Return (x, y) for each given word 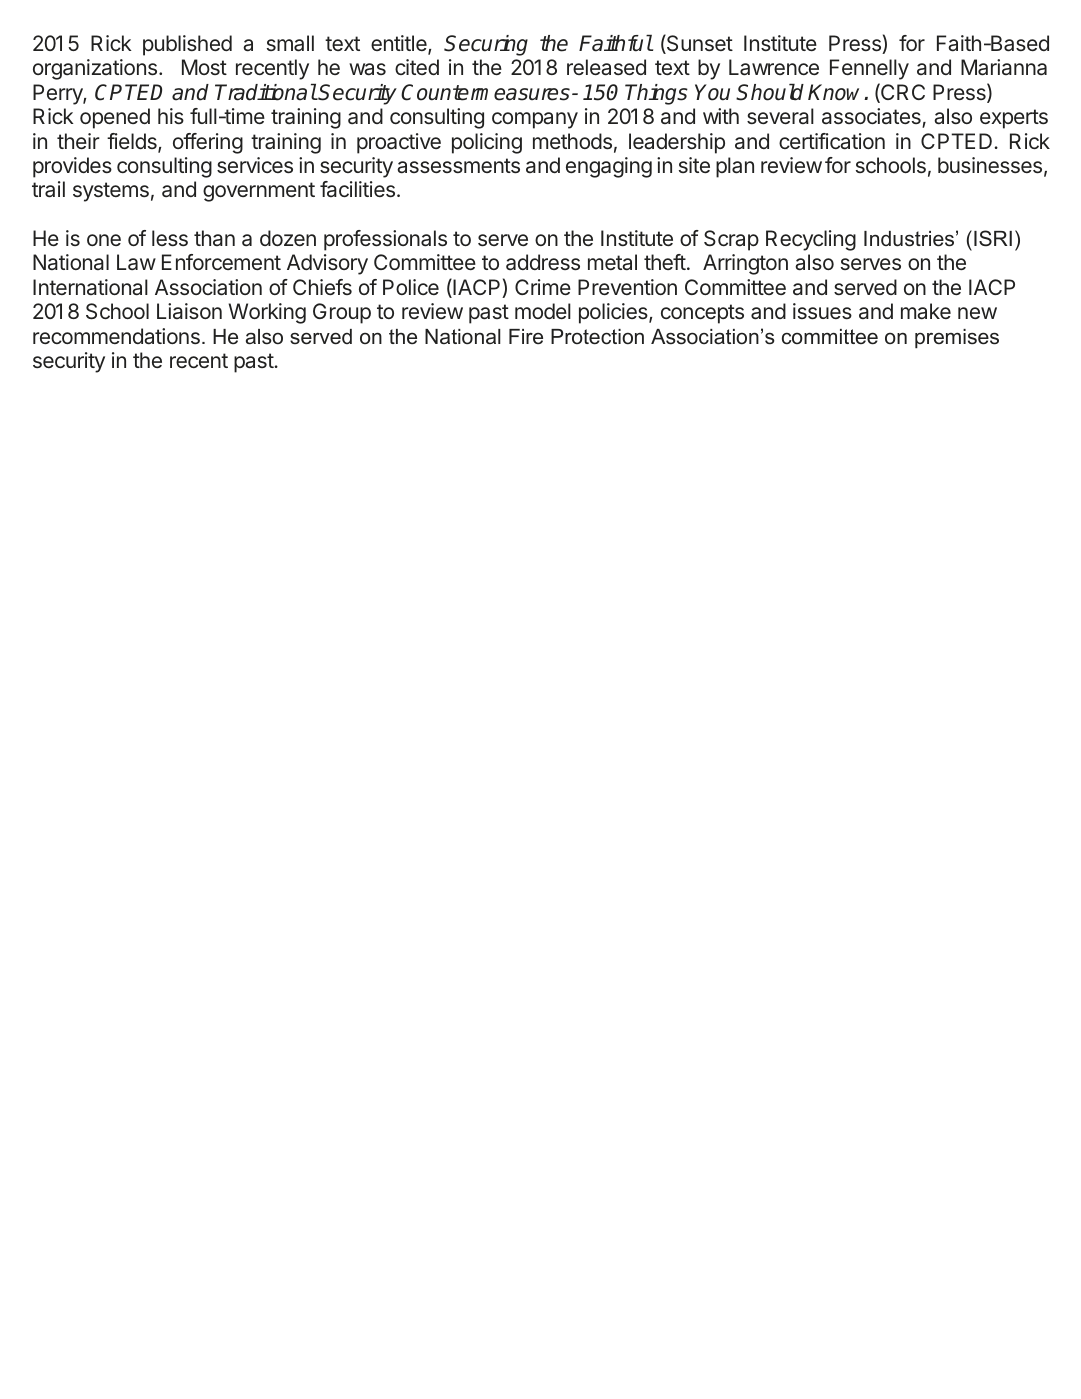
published (187, 45)
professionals (385, 240)
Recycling (811, 240)
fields (133, 142)
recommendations (116, 336)
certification (832, 141)
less (170, 238)
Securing (486, 45)
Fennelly (869, 69)
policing (487, 143)
